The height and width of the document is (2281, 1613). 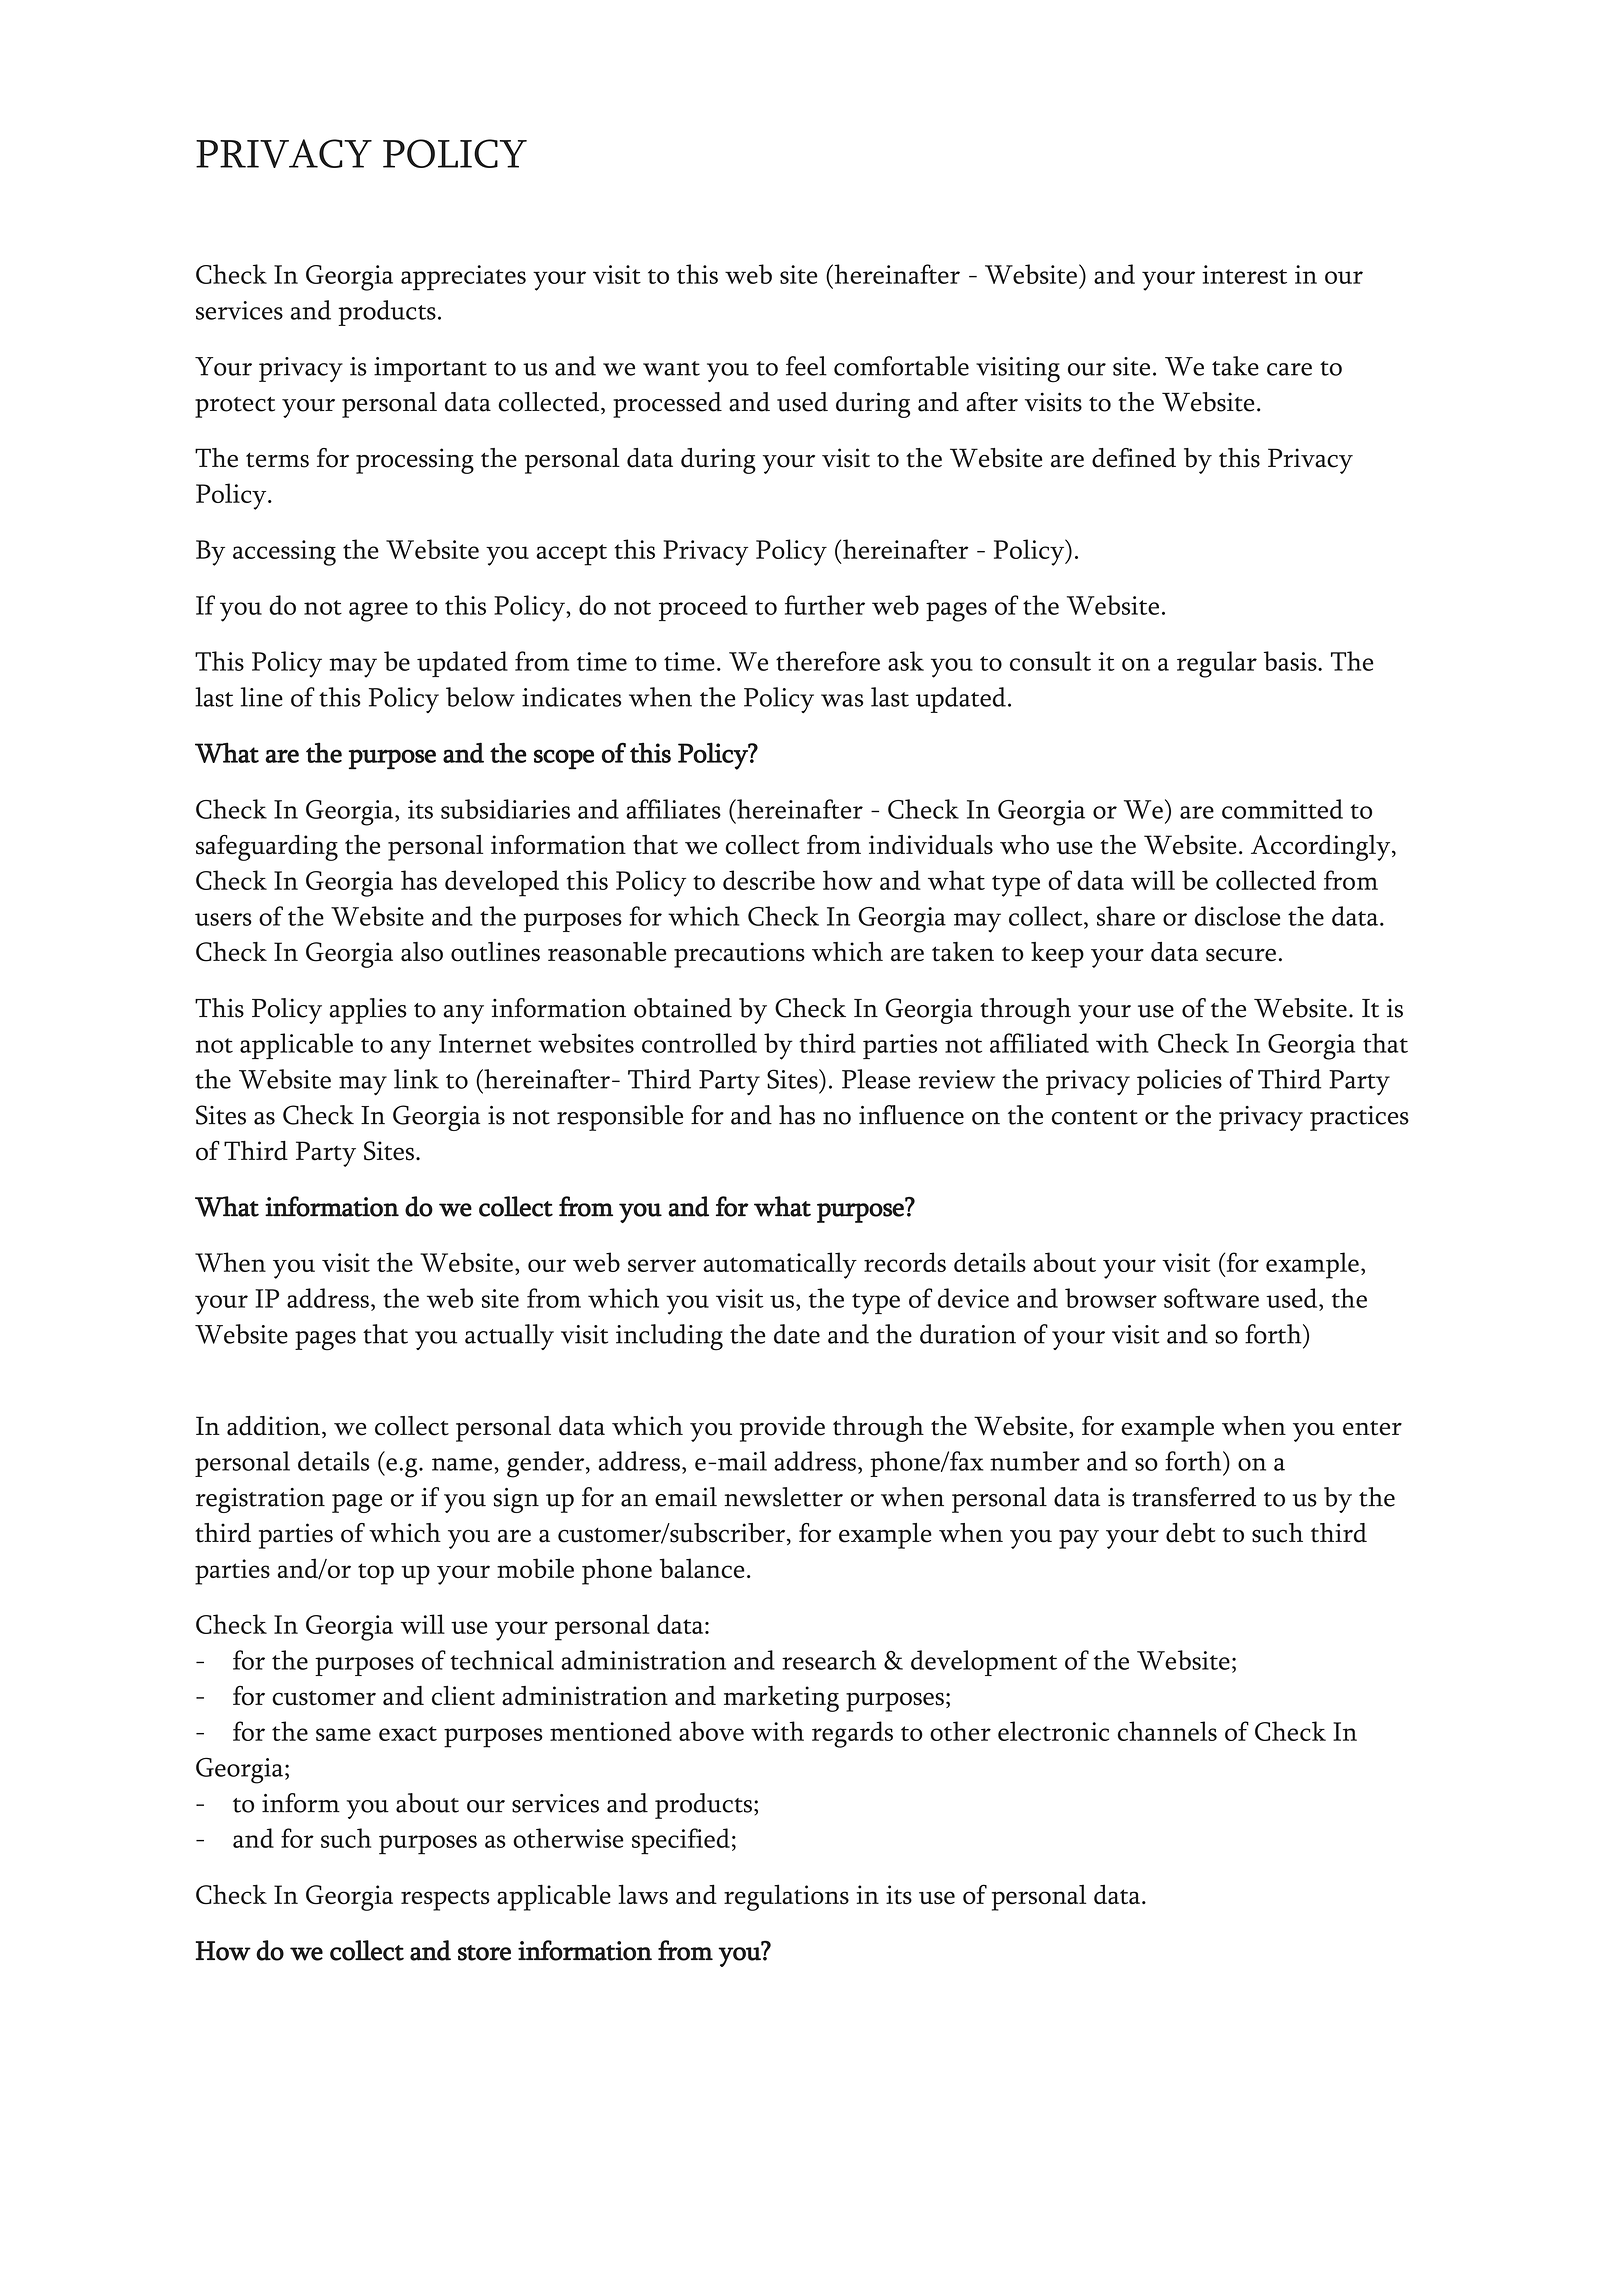 What do you see at coordinates (1244, 274) in the document?
I see `interest` at bounding box center [1244, 274].
